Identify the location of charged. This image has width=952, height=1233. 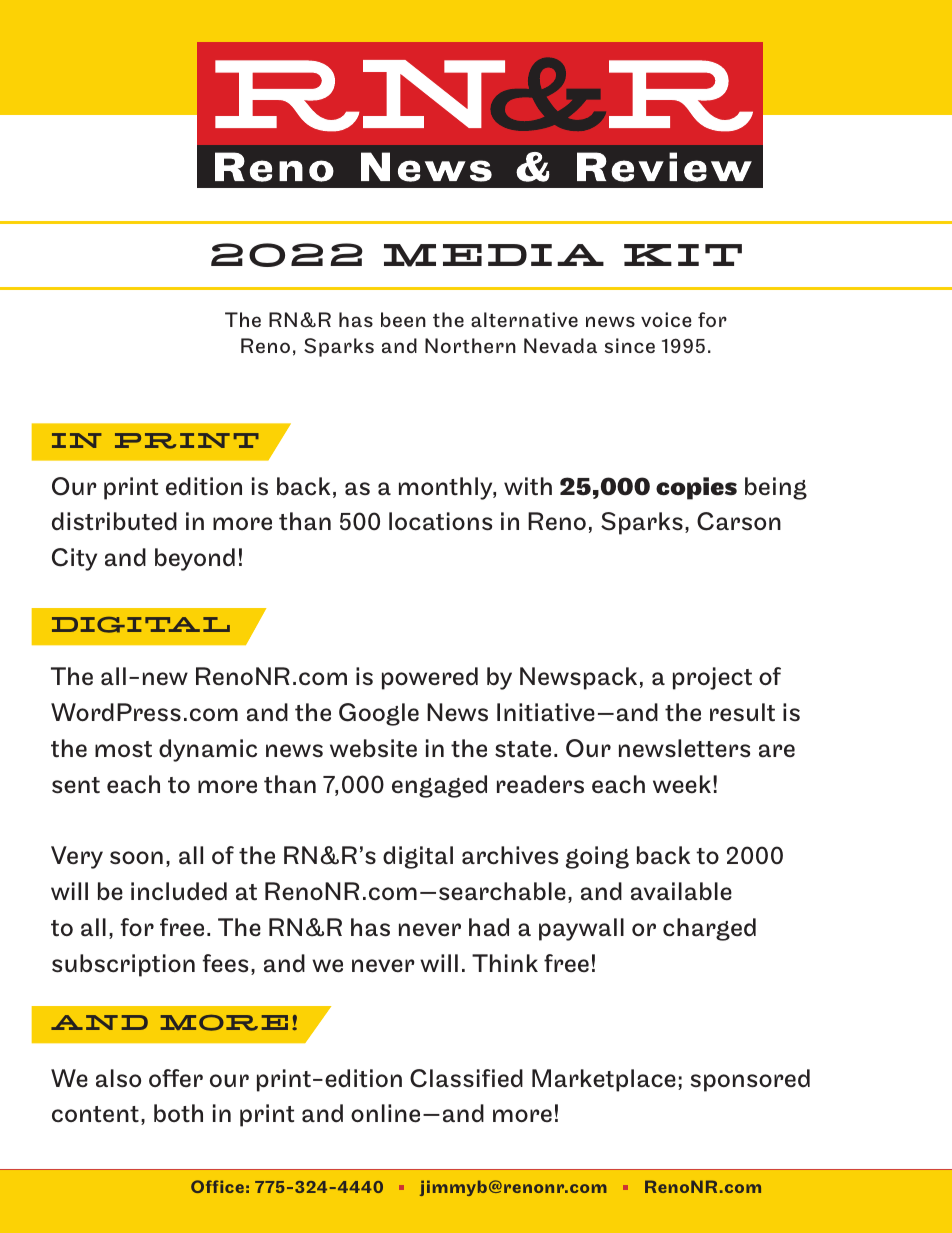
(709, 929).
